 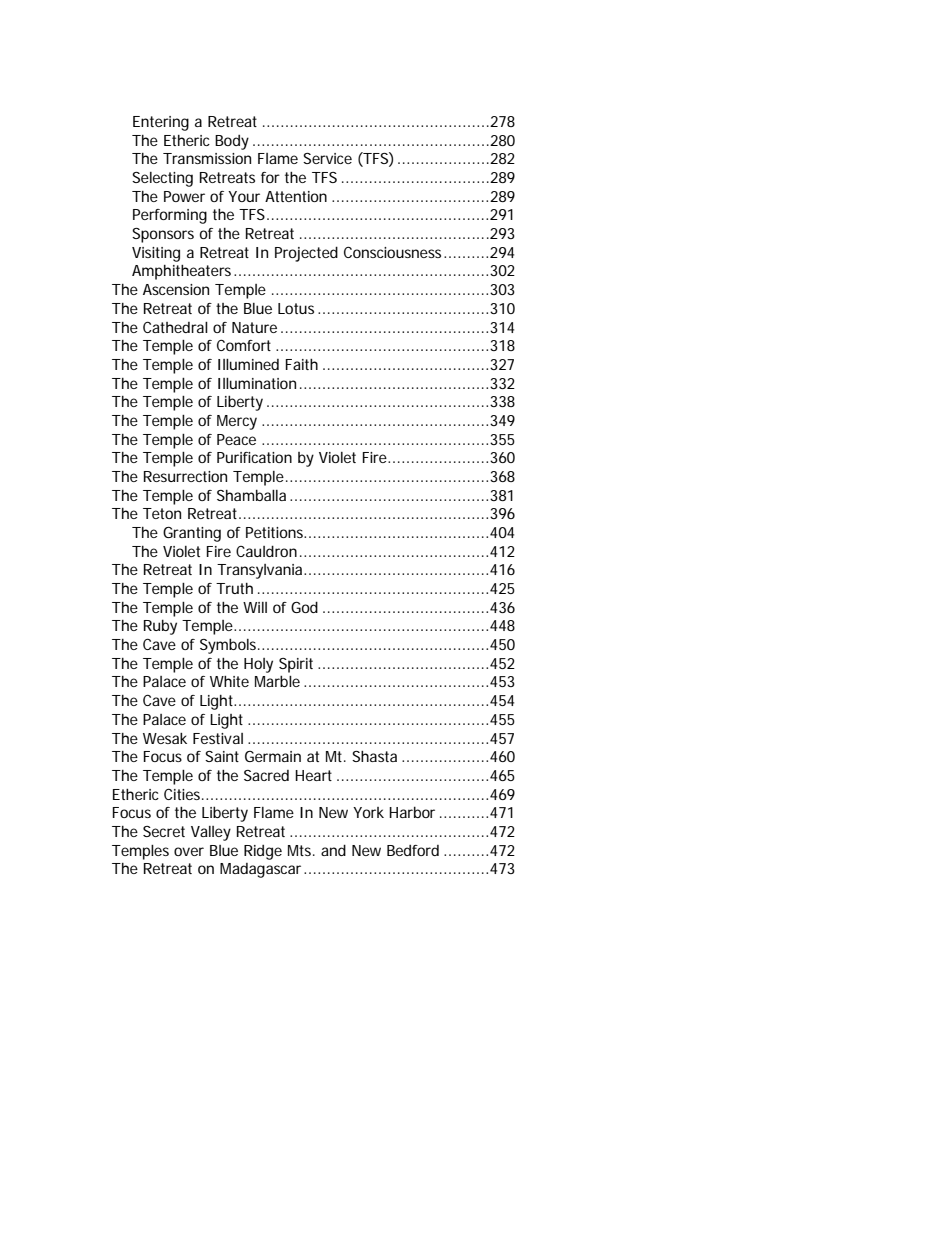 What do you see at coordinates (296, 308) in the image?
I see `Lotus` at bounding box center [296, 308].
